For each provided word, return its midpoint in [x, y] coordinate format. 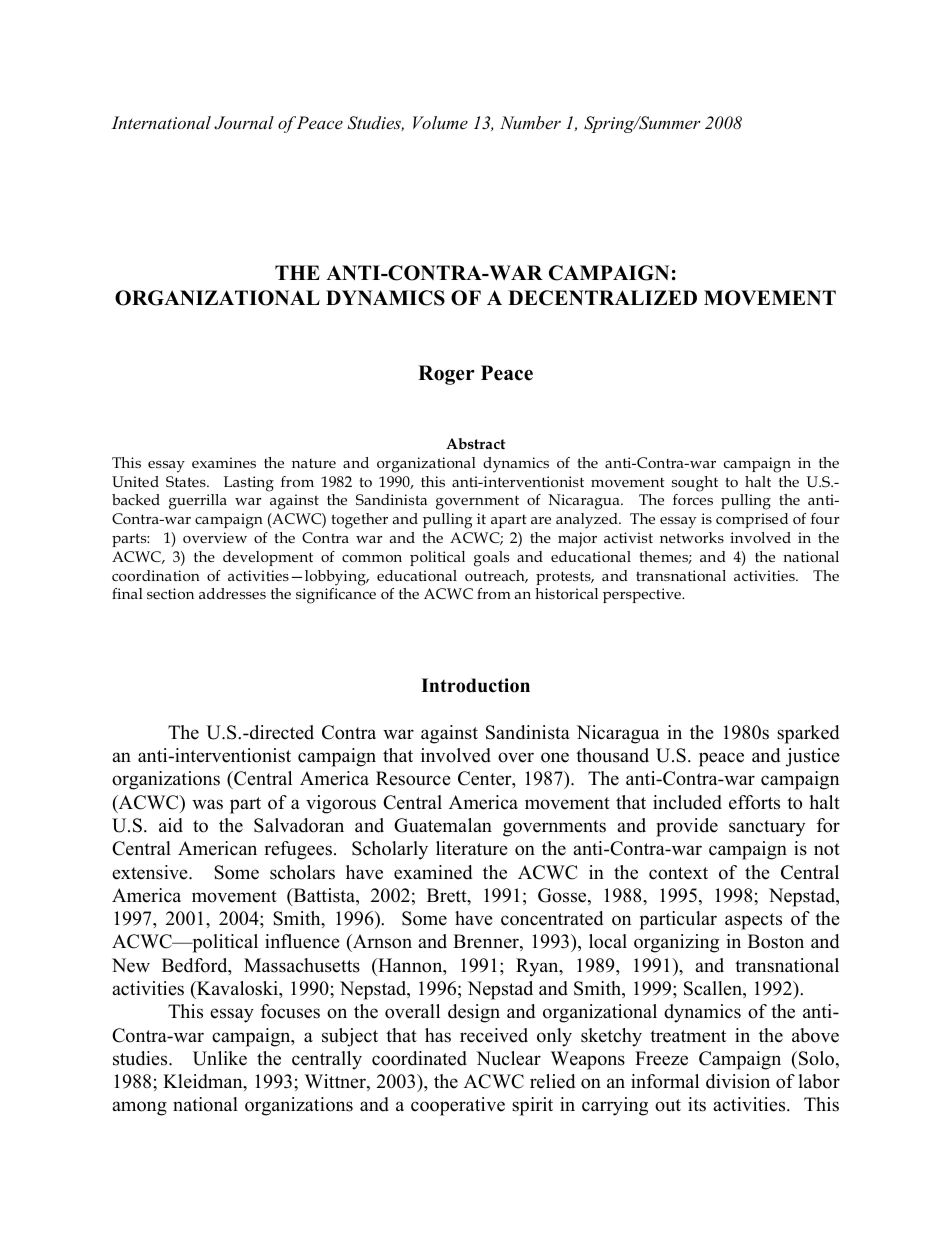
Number [530, 122]
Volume [440, 122]
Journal [244, 123]
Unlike [220, 1058]
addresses [232, 593]
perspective [643, 595]
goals [491, 559]
